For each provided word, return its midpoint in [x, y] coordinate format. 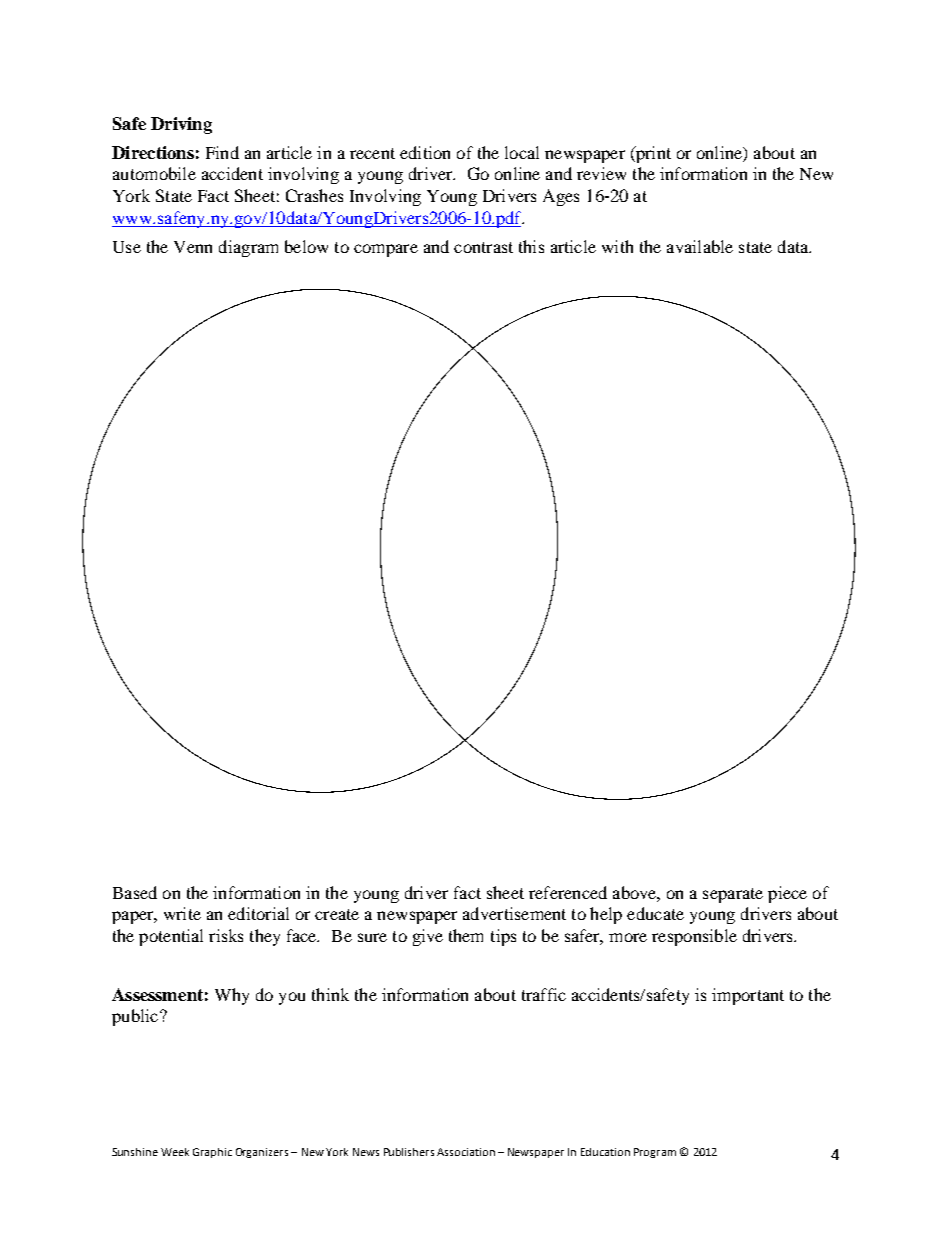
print [652, 154]
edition [425, 152]
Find [222, 152]
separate [733, 895]
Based [135, 892]
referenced [568, 892]
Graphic [212, 1153]
